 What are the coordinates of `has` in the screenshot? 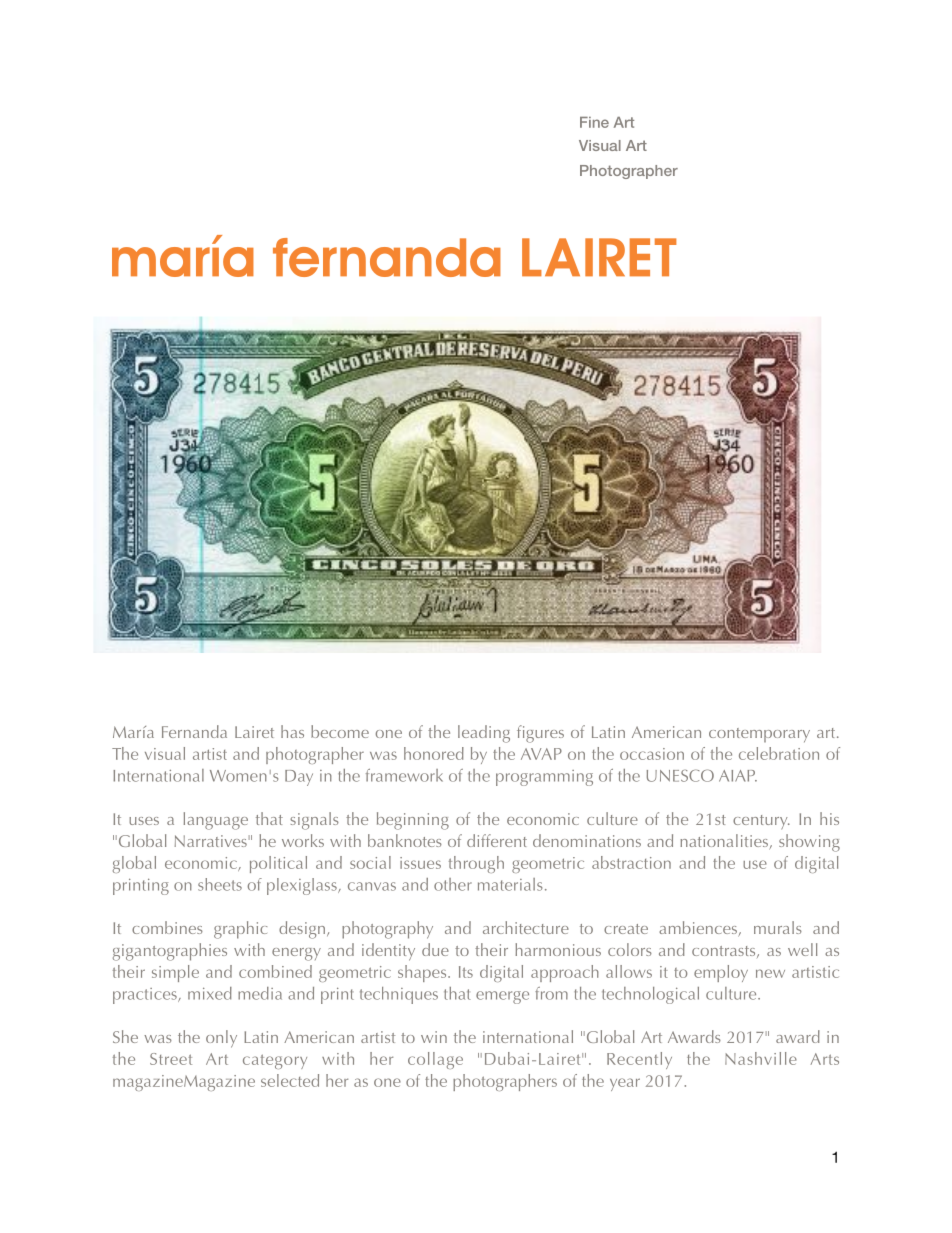 It's located at (292, 731).
